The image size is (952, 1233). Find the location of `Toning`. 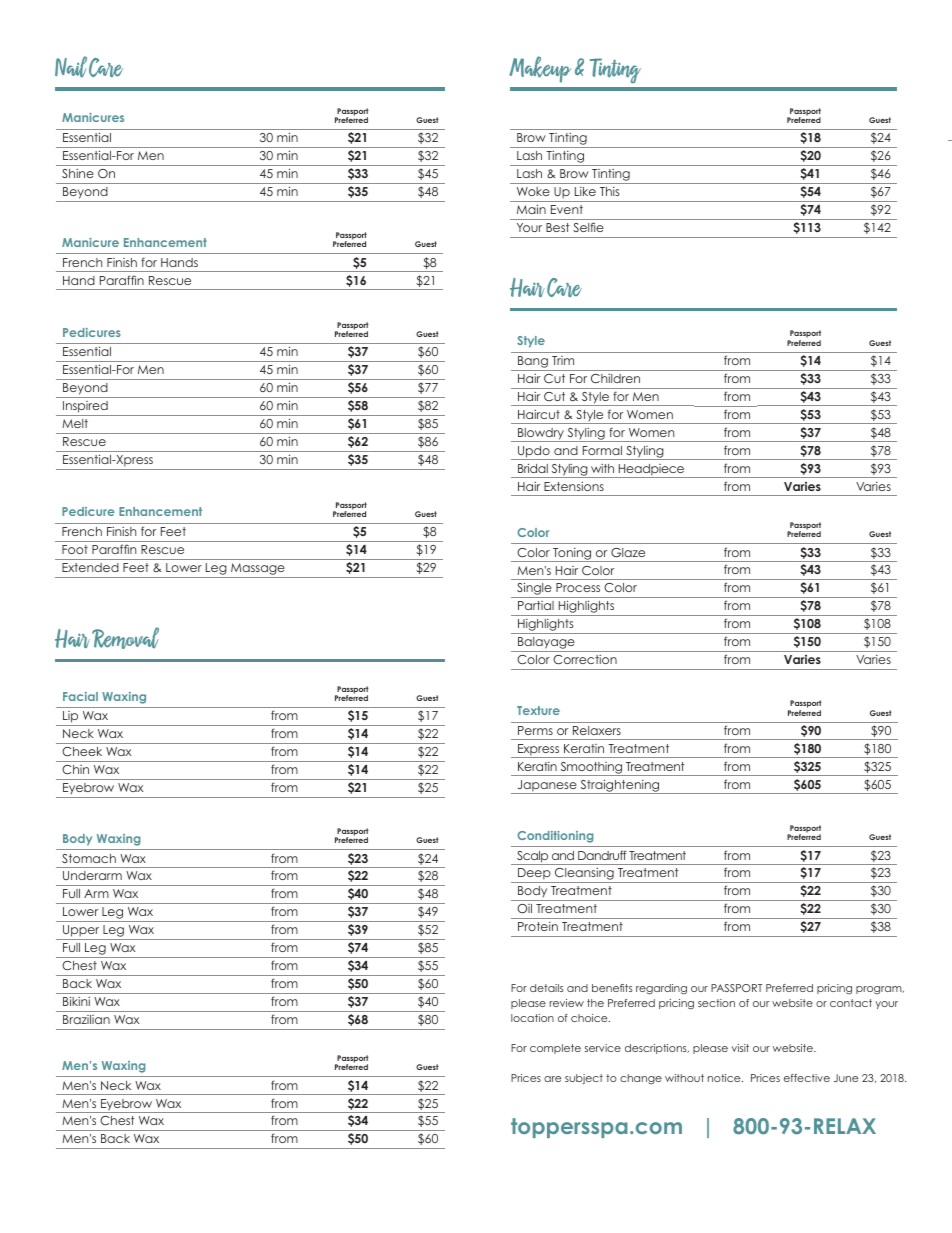

Toning is located at coordinates (572, 555).
